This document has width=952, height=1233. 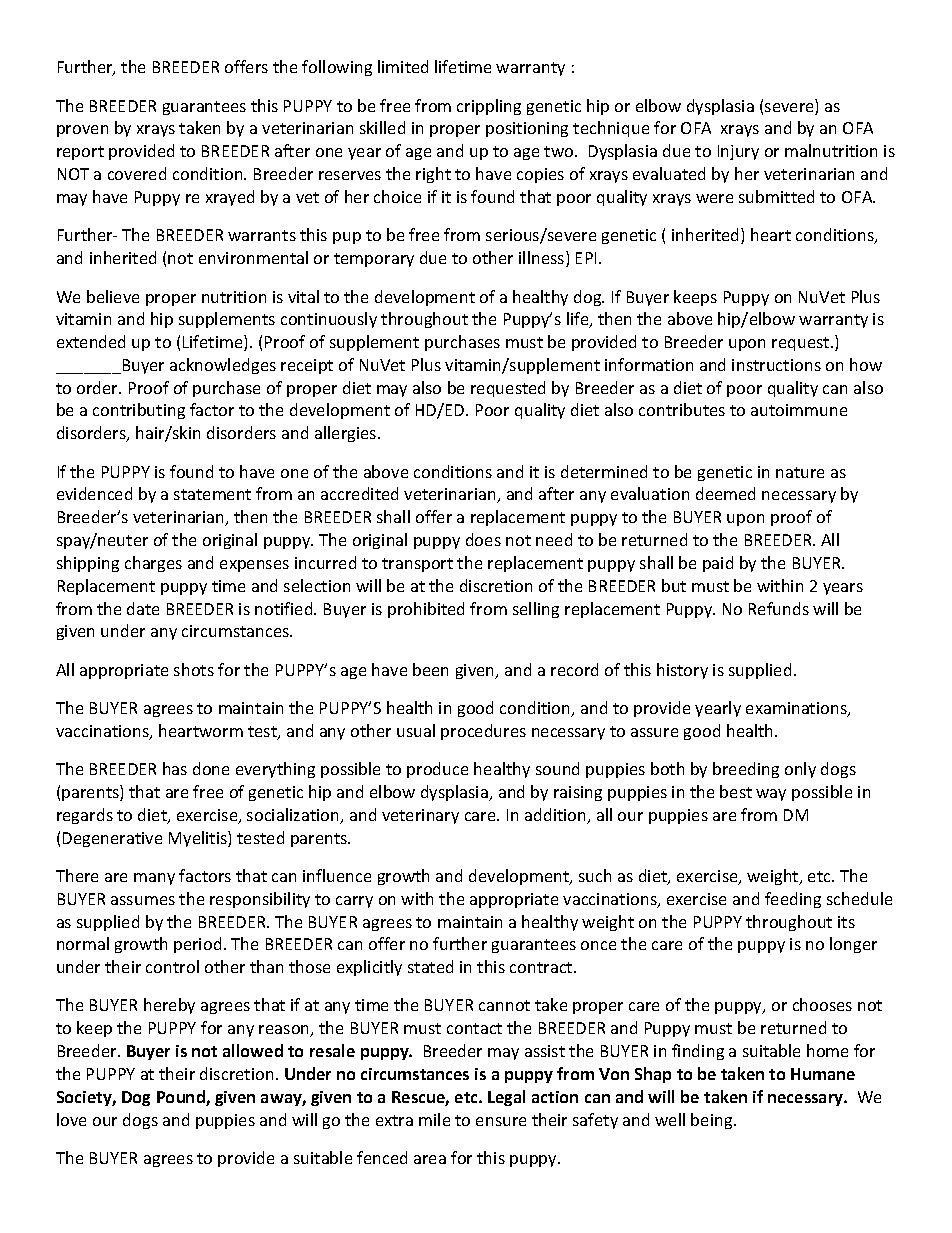 I want to click on Refunds, so click(x=779, y=608).
